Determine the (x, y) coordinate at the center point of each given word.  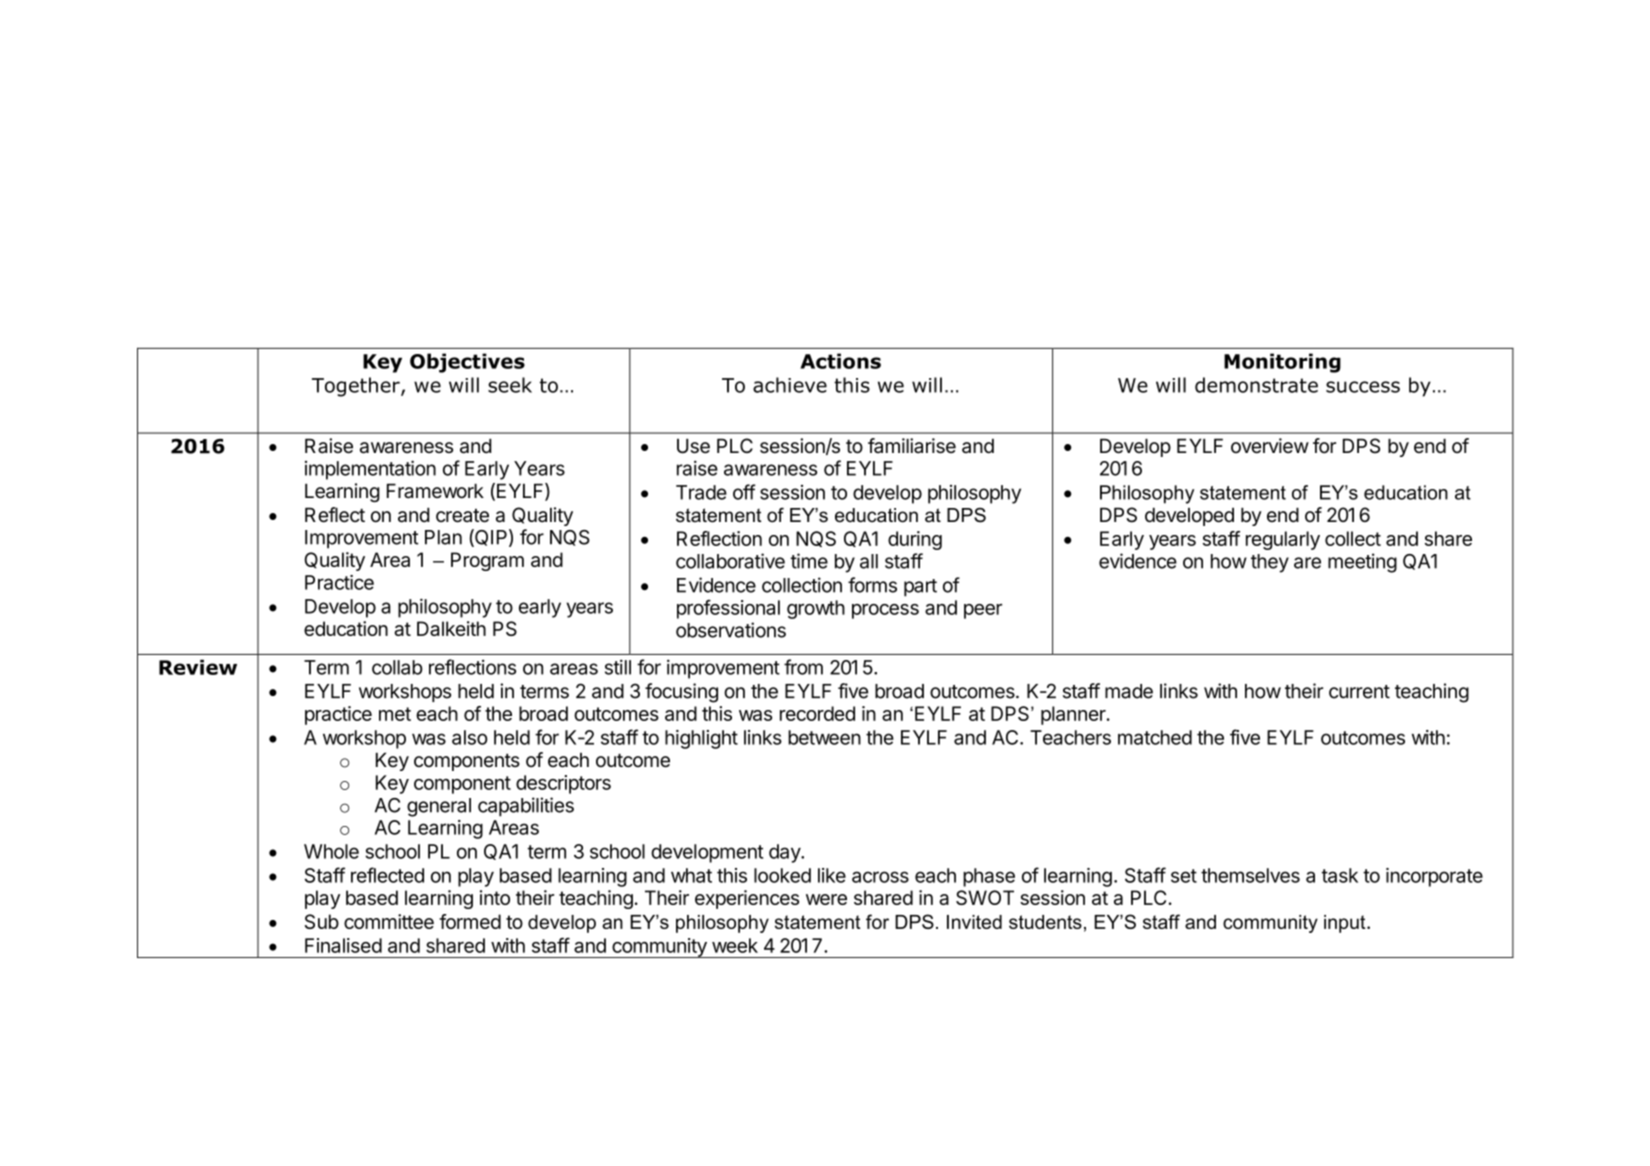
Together (357, 387)
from (803, 667)
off (744, 492)
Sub (322, 921)
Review (198, 667)
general (439, 807)
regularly (1283, 540)
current (1359, 692)
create (462, 516)
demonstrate (1256, 385)
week (735, 945)
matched (1155, 737)
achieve (790, 385)
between (824, 737)
